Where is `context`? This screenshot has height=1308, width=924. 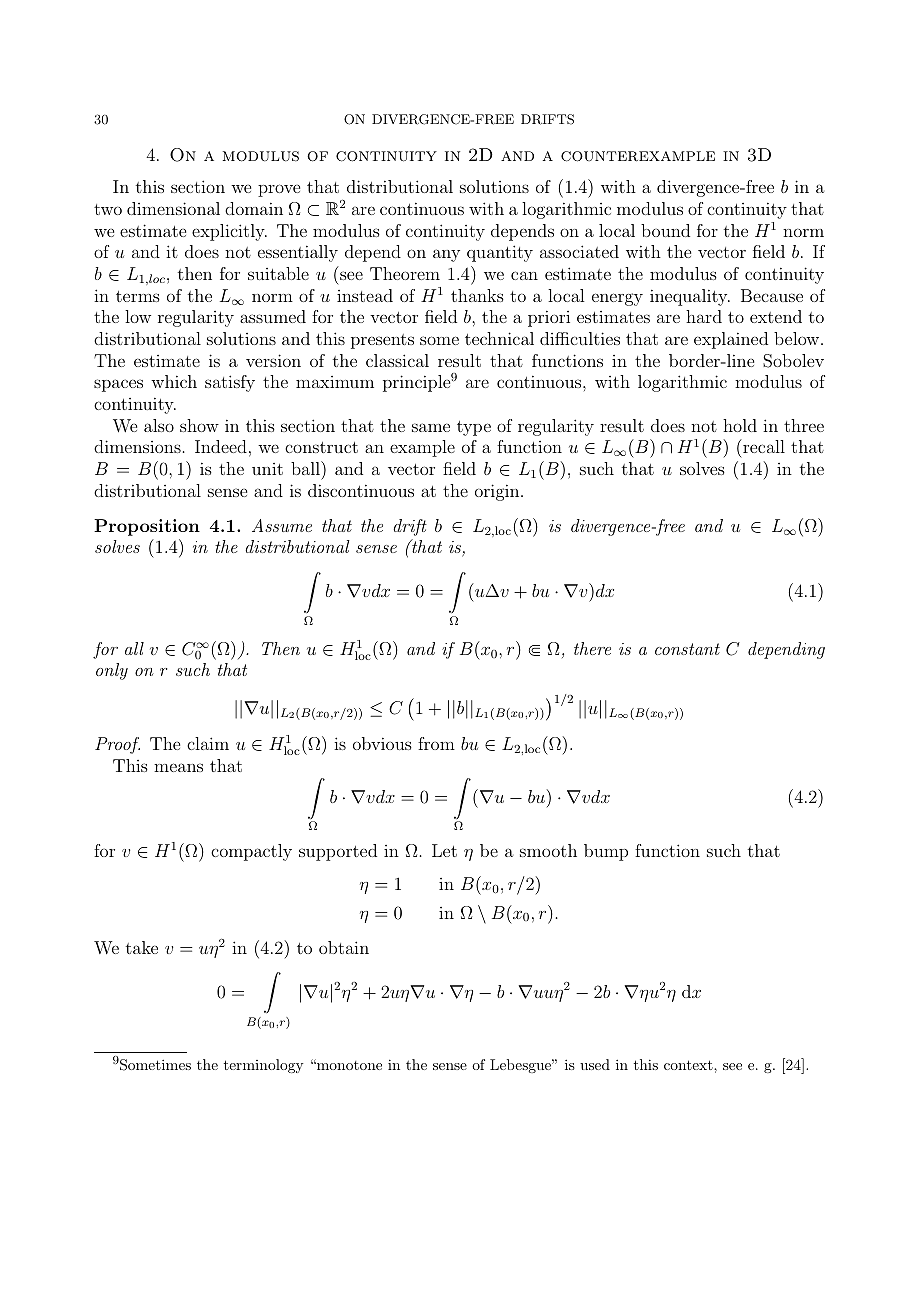
context is located at coordinates (688, 1065).
